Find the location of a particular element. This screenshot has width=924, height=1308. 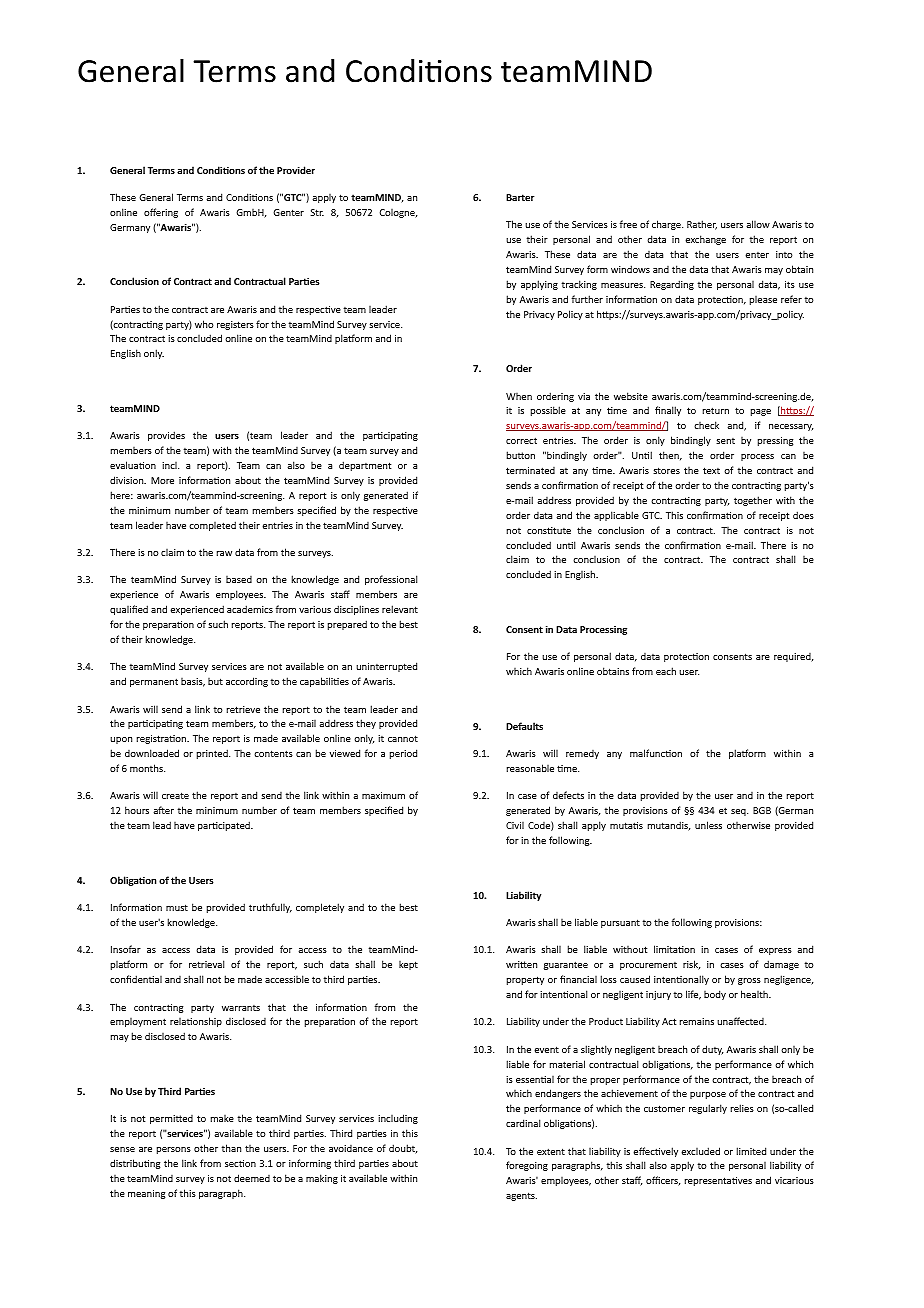

excluded is located at coordinates (700, 1151).
